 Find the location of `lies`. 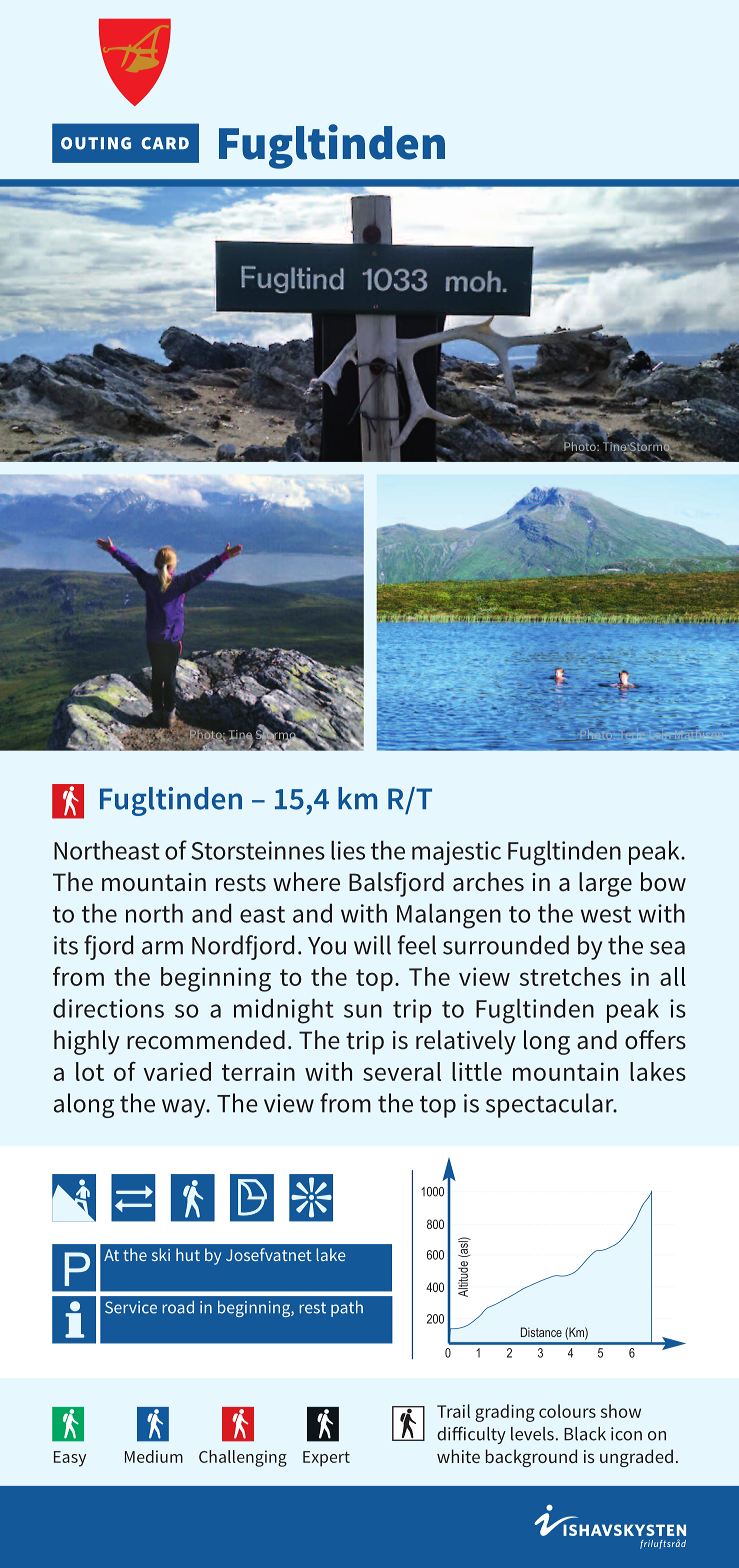

lies is located at coordinates (348, 850).
